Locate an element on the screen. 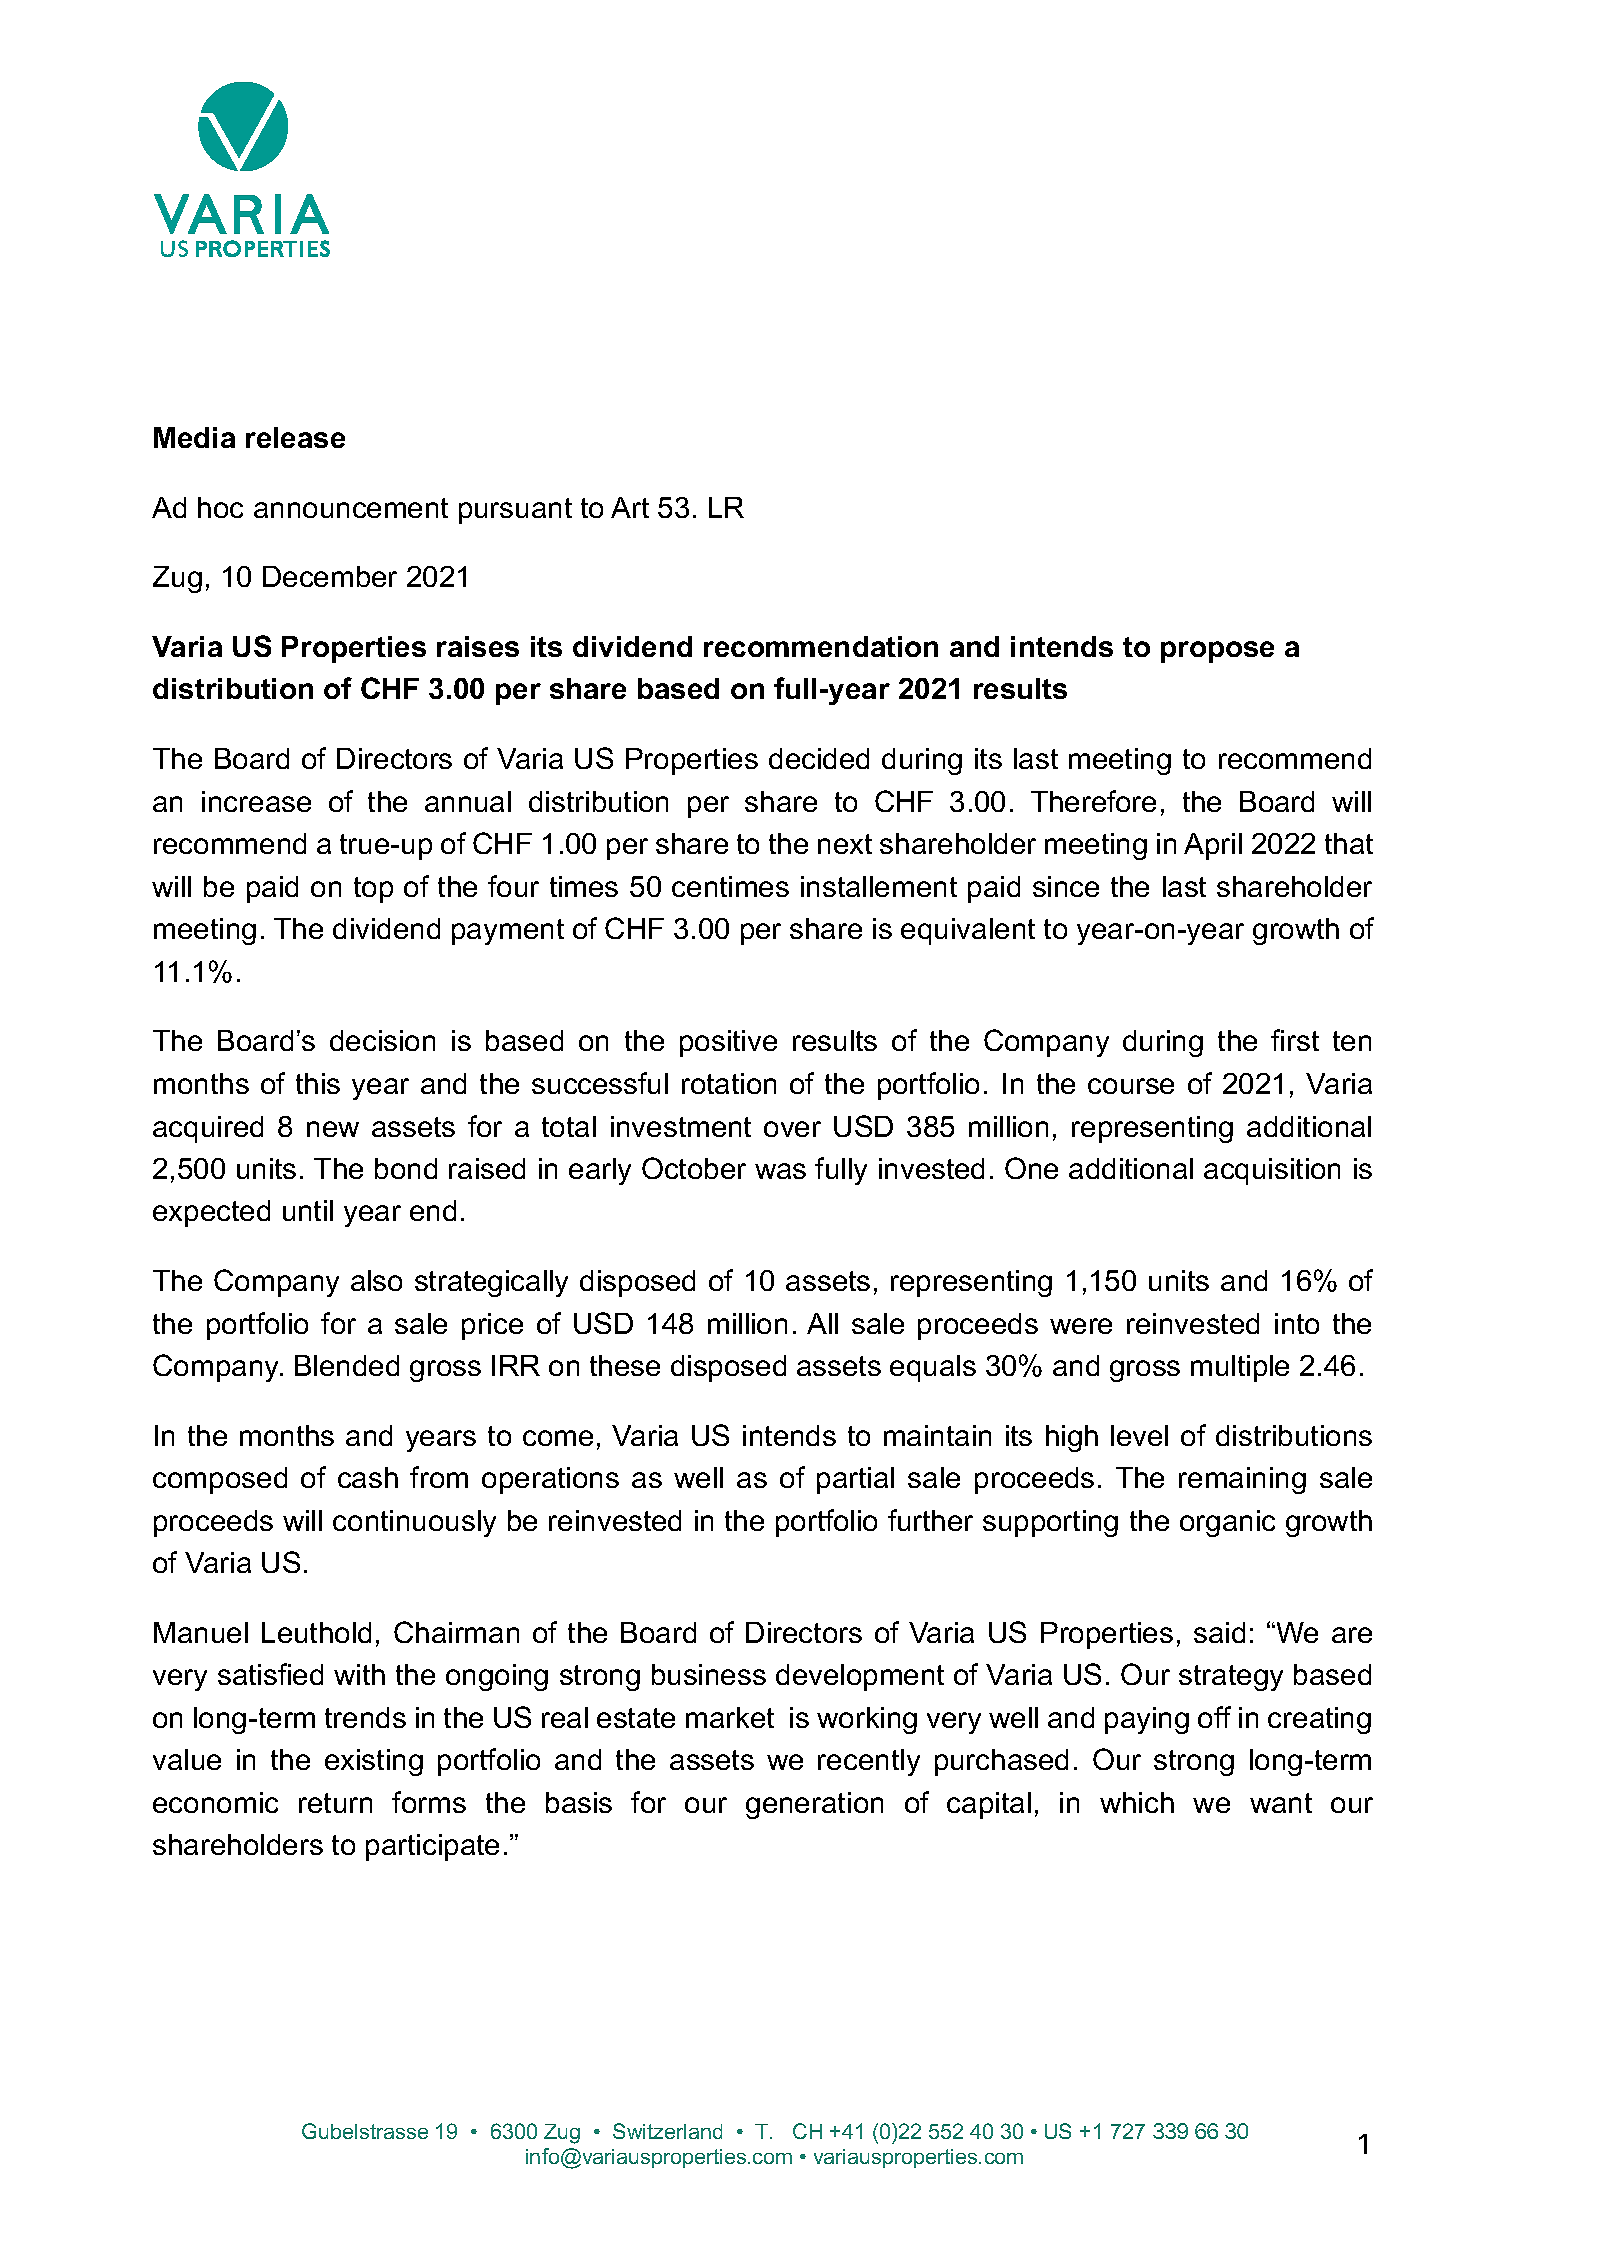  April is located at coordinates (1213, 846).
